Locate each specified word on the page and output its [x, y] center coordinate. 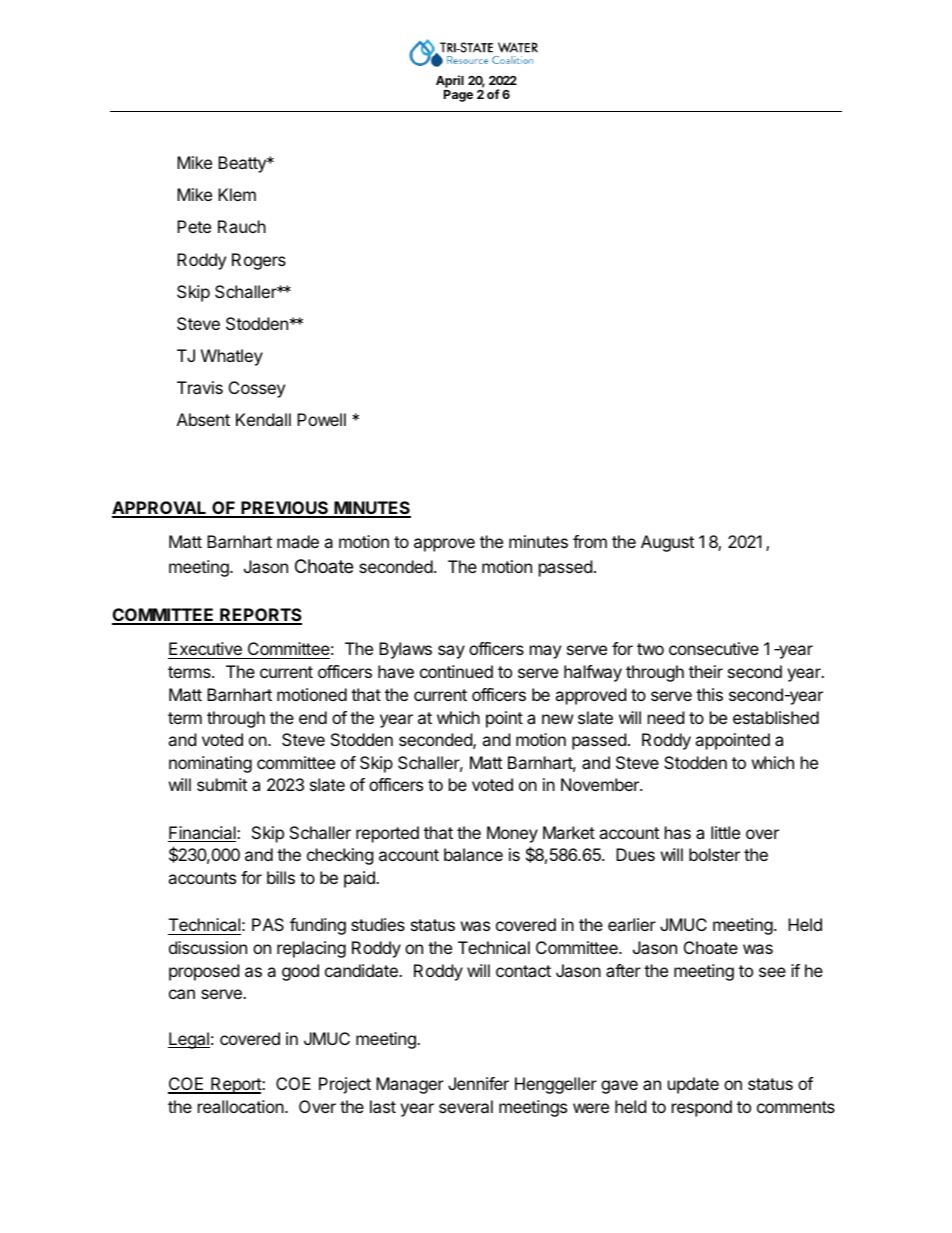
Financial [203, 834]
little [725, 832]
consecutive [714, 648]
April [450, 81]
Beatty [243, 164]
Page [458, 96]
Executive [206, 650]
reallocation [242, 1106]
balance [473, 854]
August [667, 543]
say [451, 652]
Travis [200, 387]
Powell [321, 419]
